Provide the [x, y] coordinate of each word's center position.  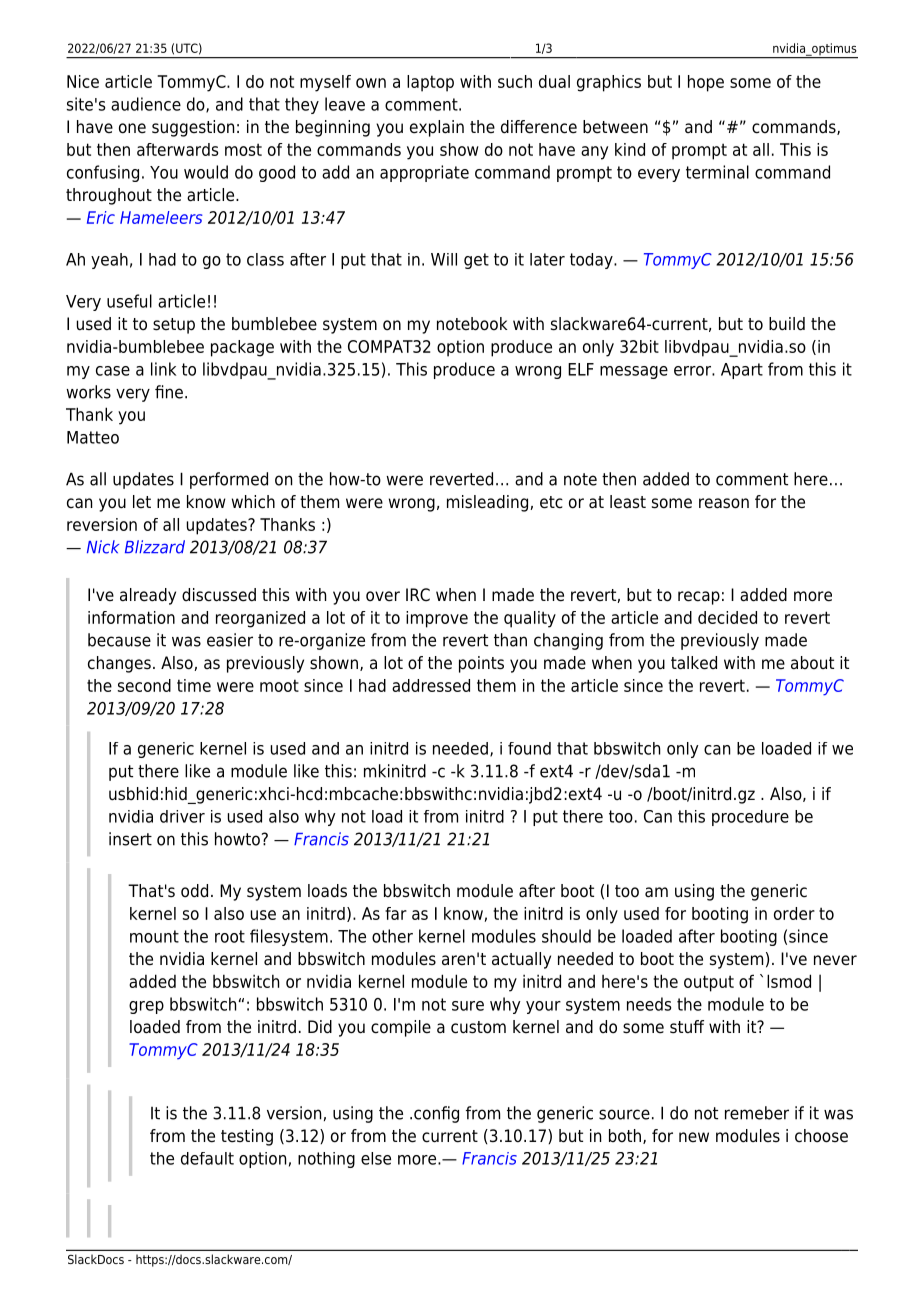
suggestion [193, 128]
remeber [757, 1113]
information [131, 617]
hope [706, 83]
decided [727, 617]
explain [437, 128]
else [376, 1158]
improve [437, 619]
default [207, 1158]
